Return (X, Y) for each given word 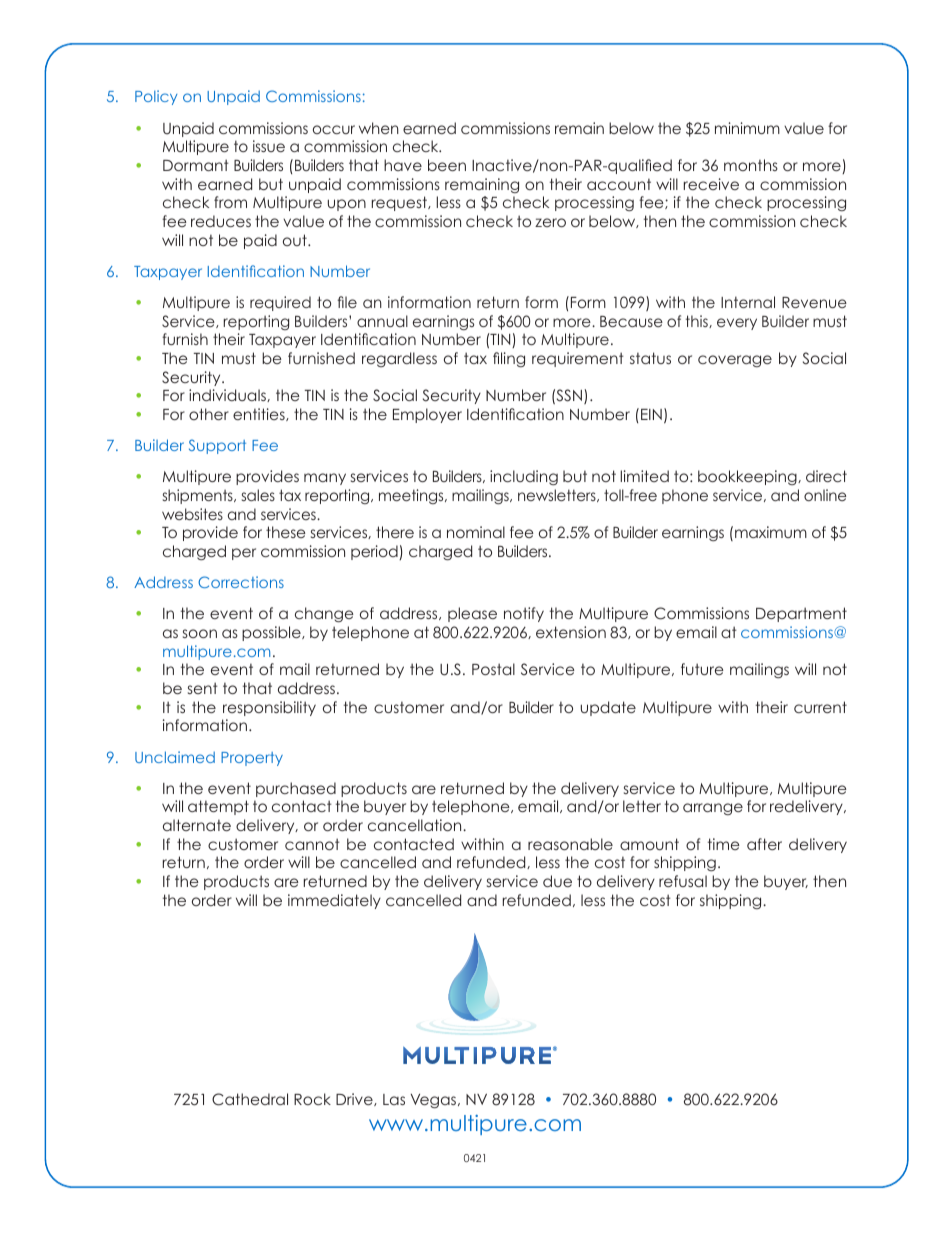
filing (509, 359)
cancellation (416, 825)
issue (269, 146)
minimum (747, 128)
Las (394, 1099)
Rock (312, 1099)
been (447, 165)
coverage (735, 361)
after (764, 844)
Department (801, 614)
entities (260, 414)
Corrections (241, 582)
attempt (218, 807)
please (472, 614)
